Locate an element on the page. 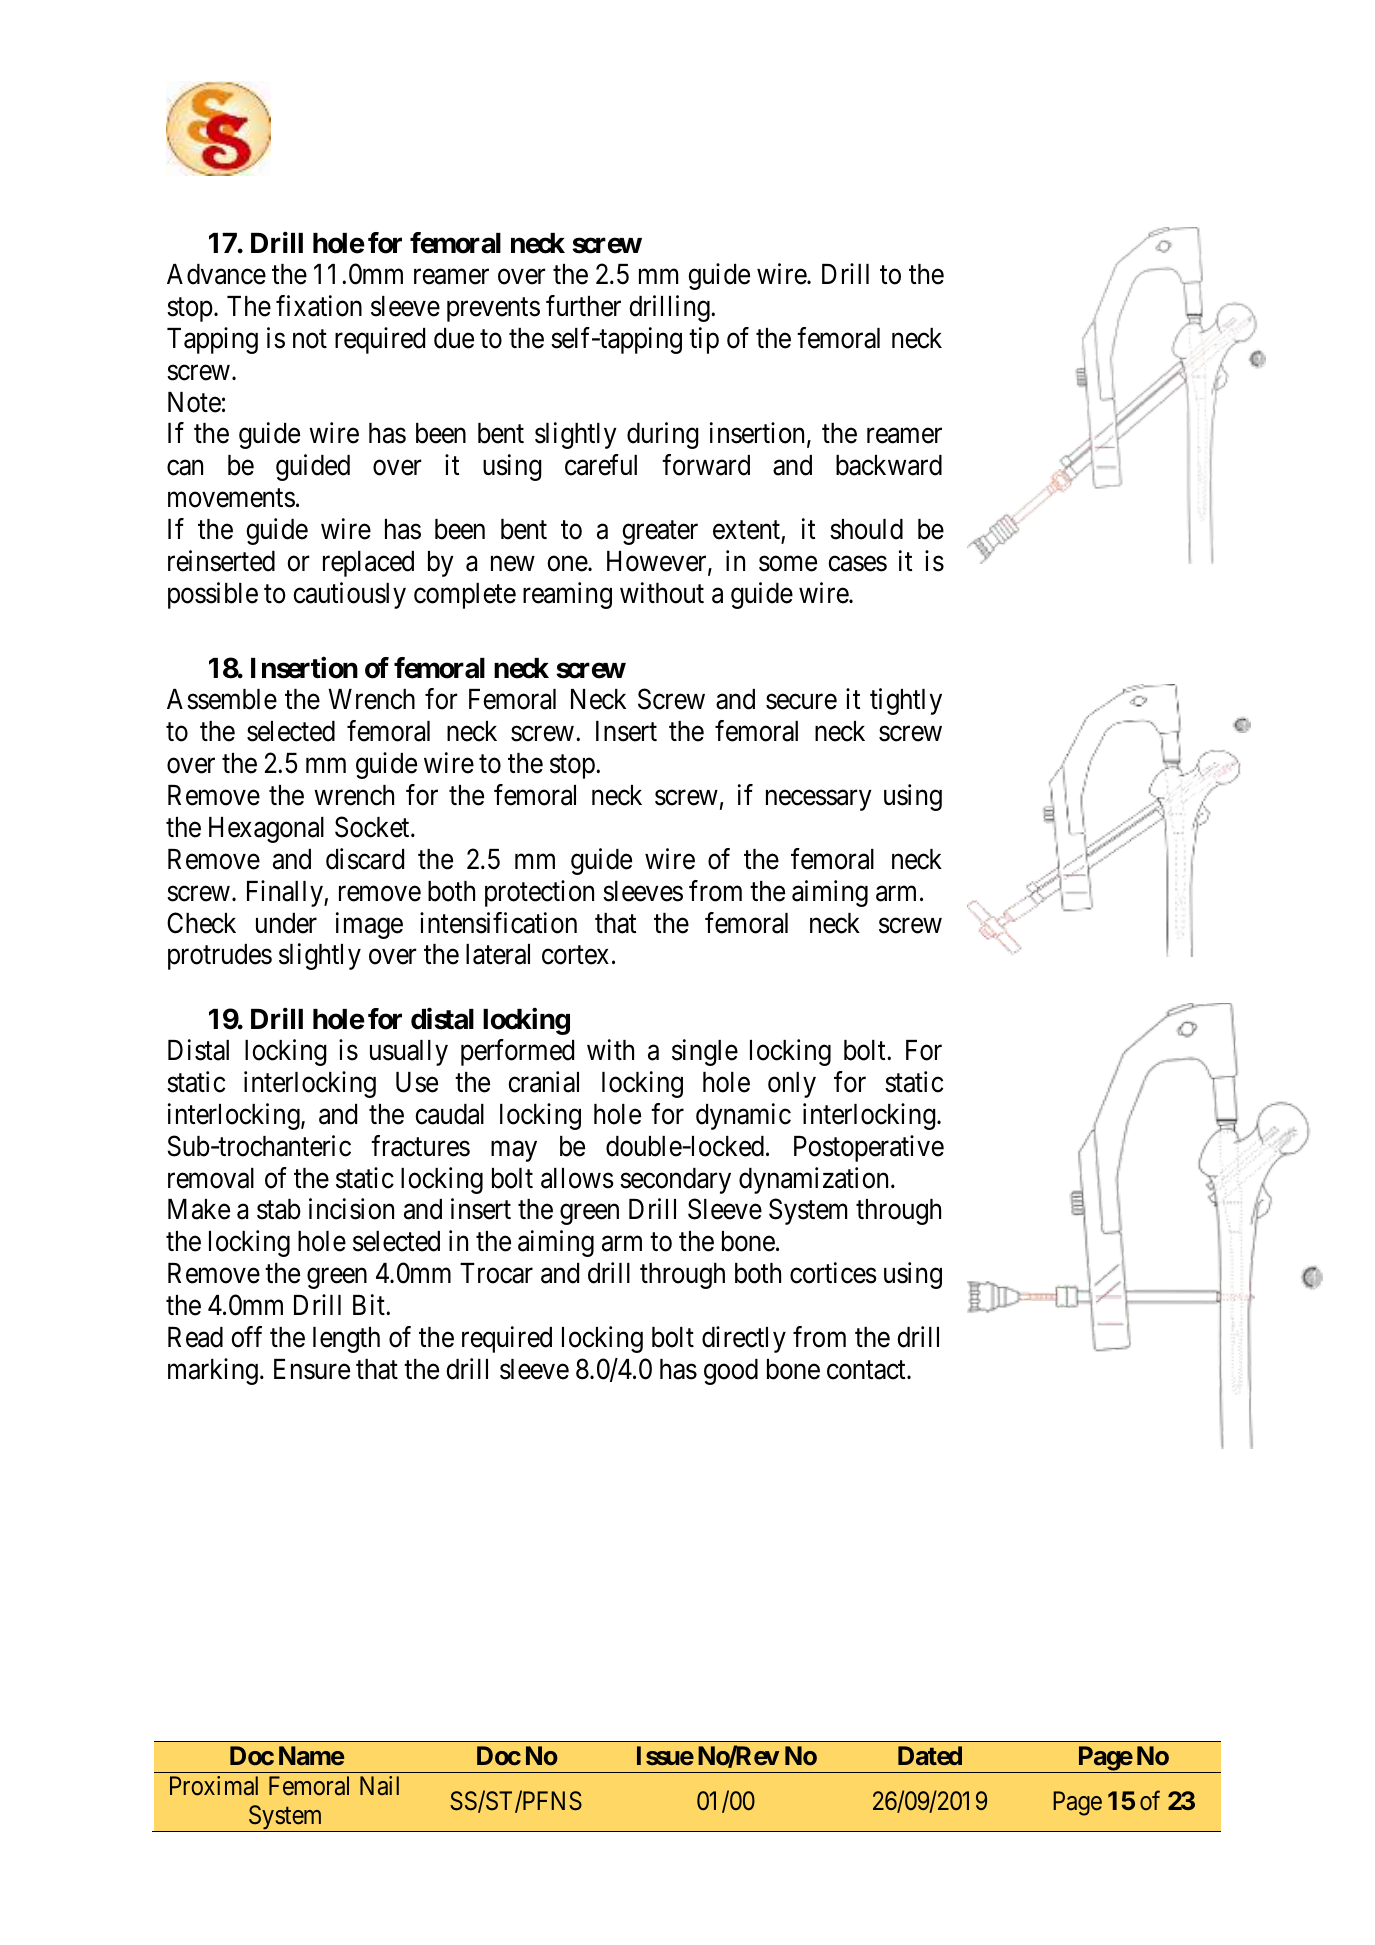 The image size is (1375, 1945). reaming is located at coordinates (567, 595).
